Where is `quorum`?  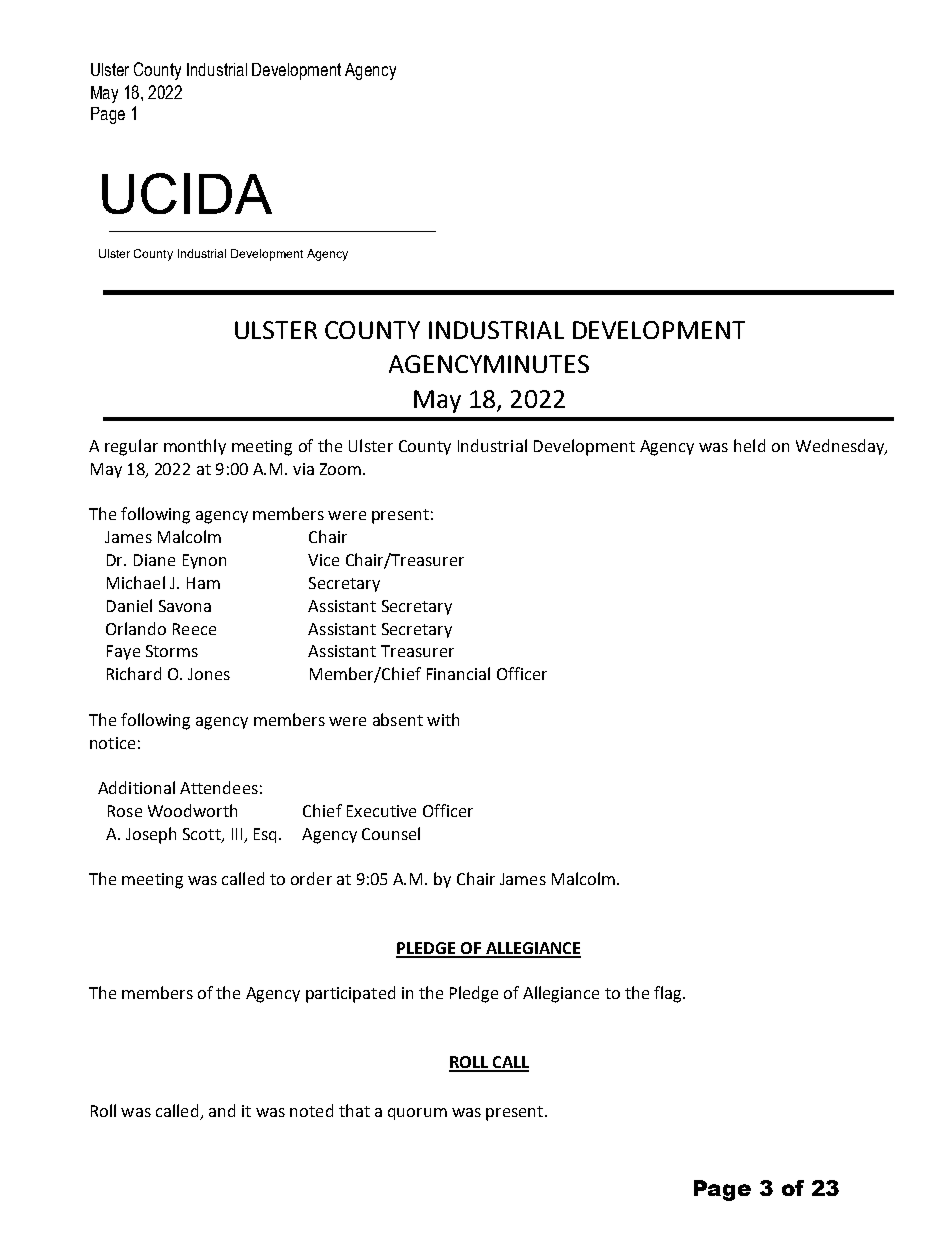 quorum is located at coordinates (417, 1114).
